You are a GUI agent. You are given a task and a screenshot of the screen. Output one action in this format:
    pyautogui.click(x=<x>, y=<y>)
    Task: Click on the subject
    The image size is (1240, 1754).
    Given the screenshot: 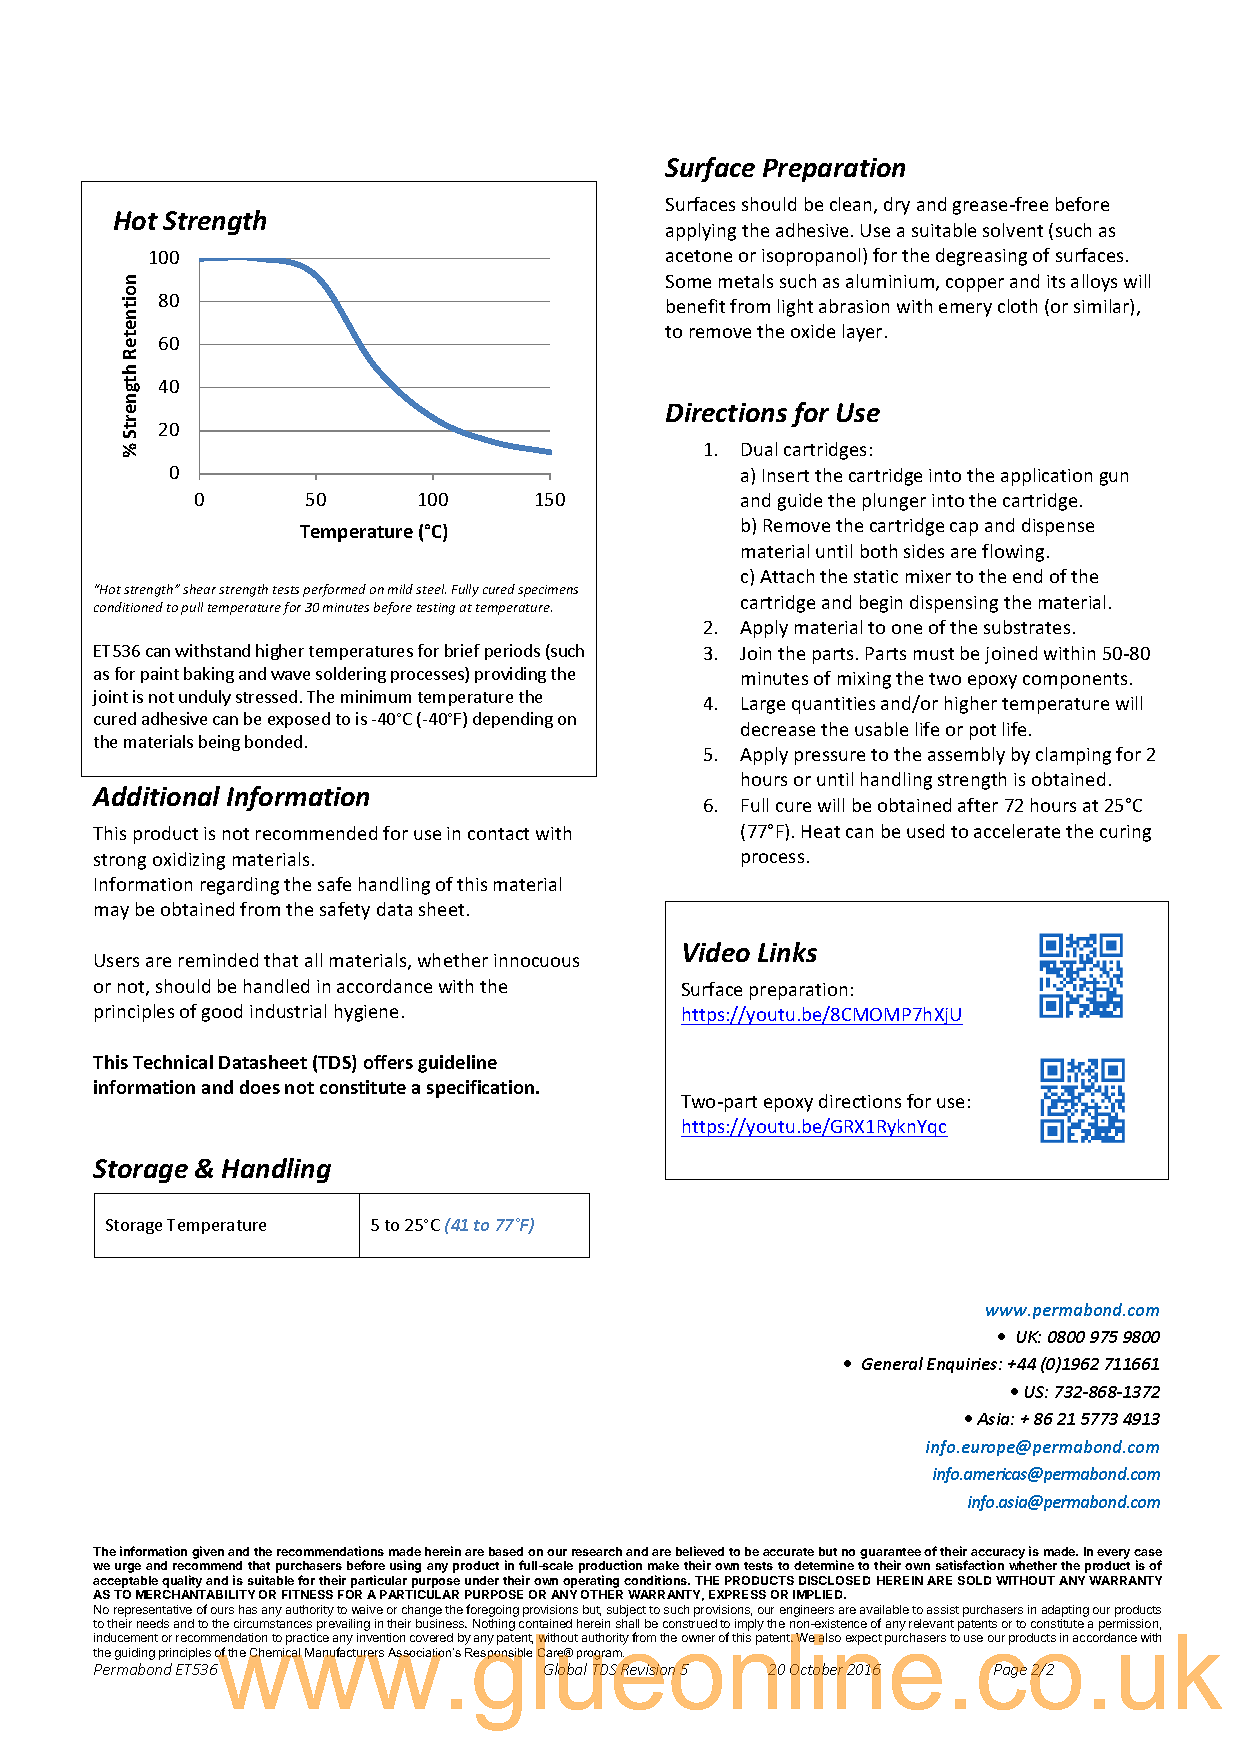 What is the action you would take?
    pyautogui.click(x=626, y=1611)
